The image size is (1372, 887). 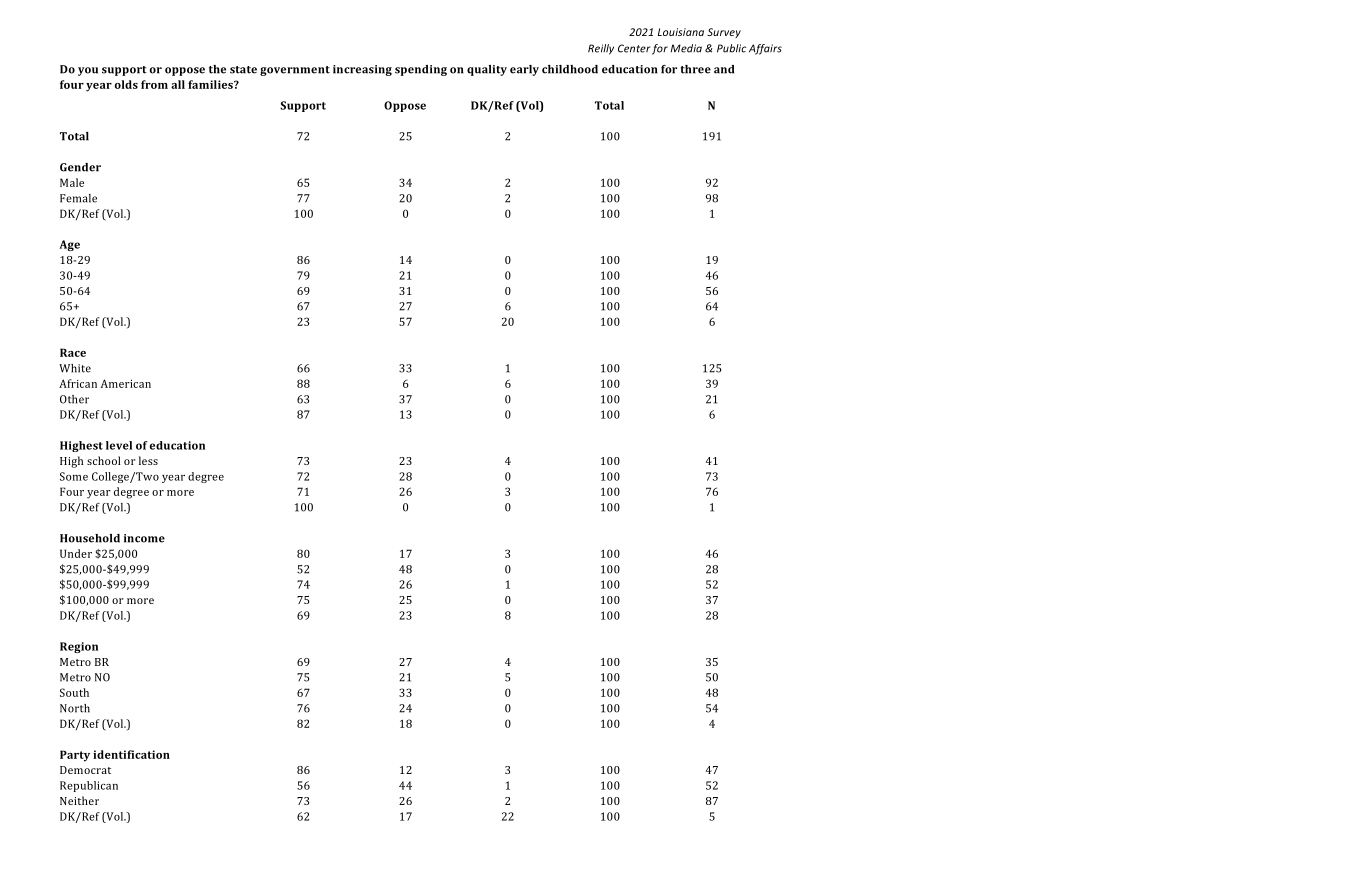 What do you see at coordinates (144, 538) in the screenshot?
I see `income` at bounding box center [144, 538].
